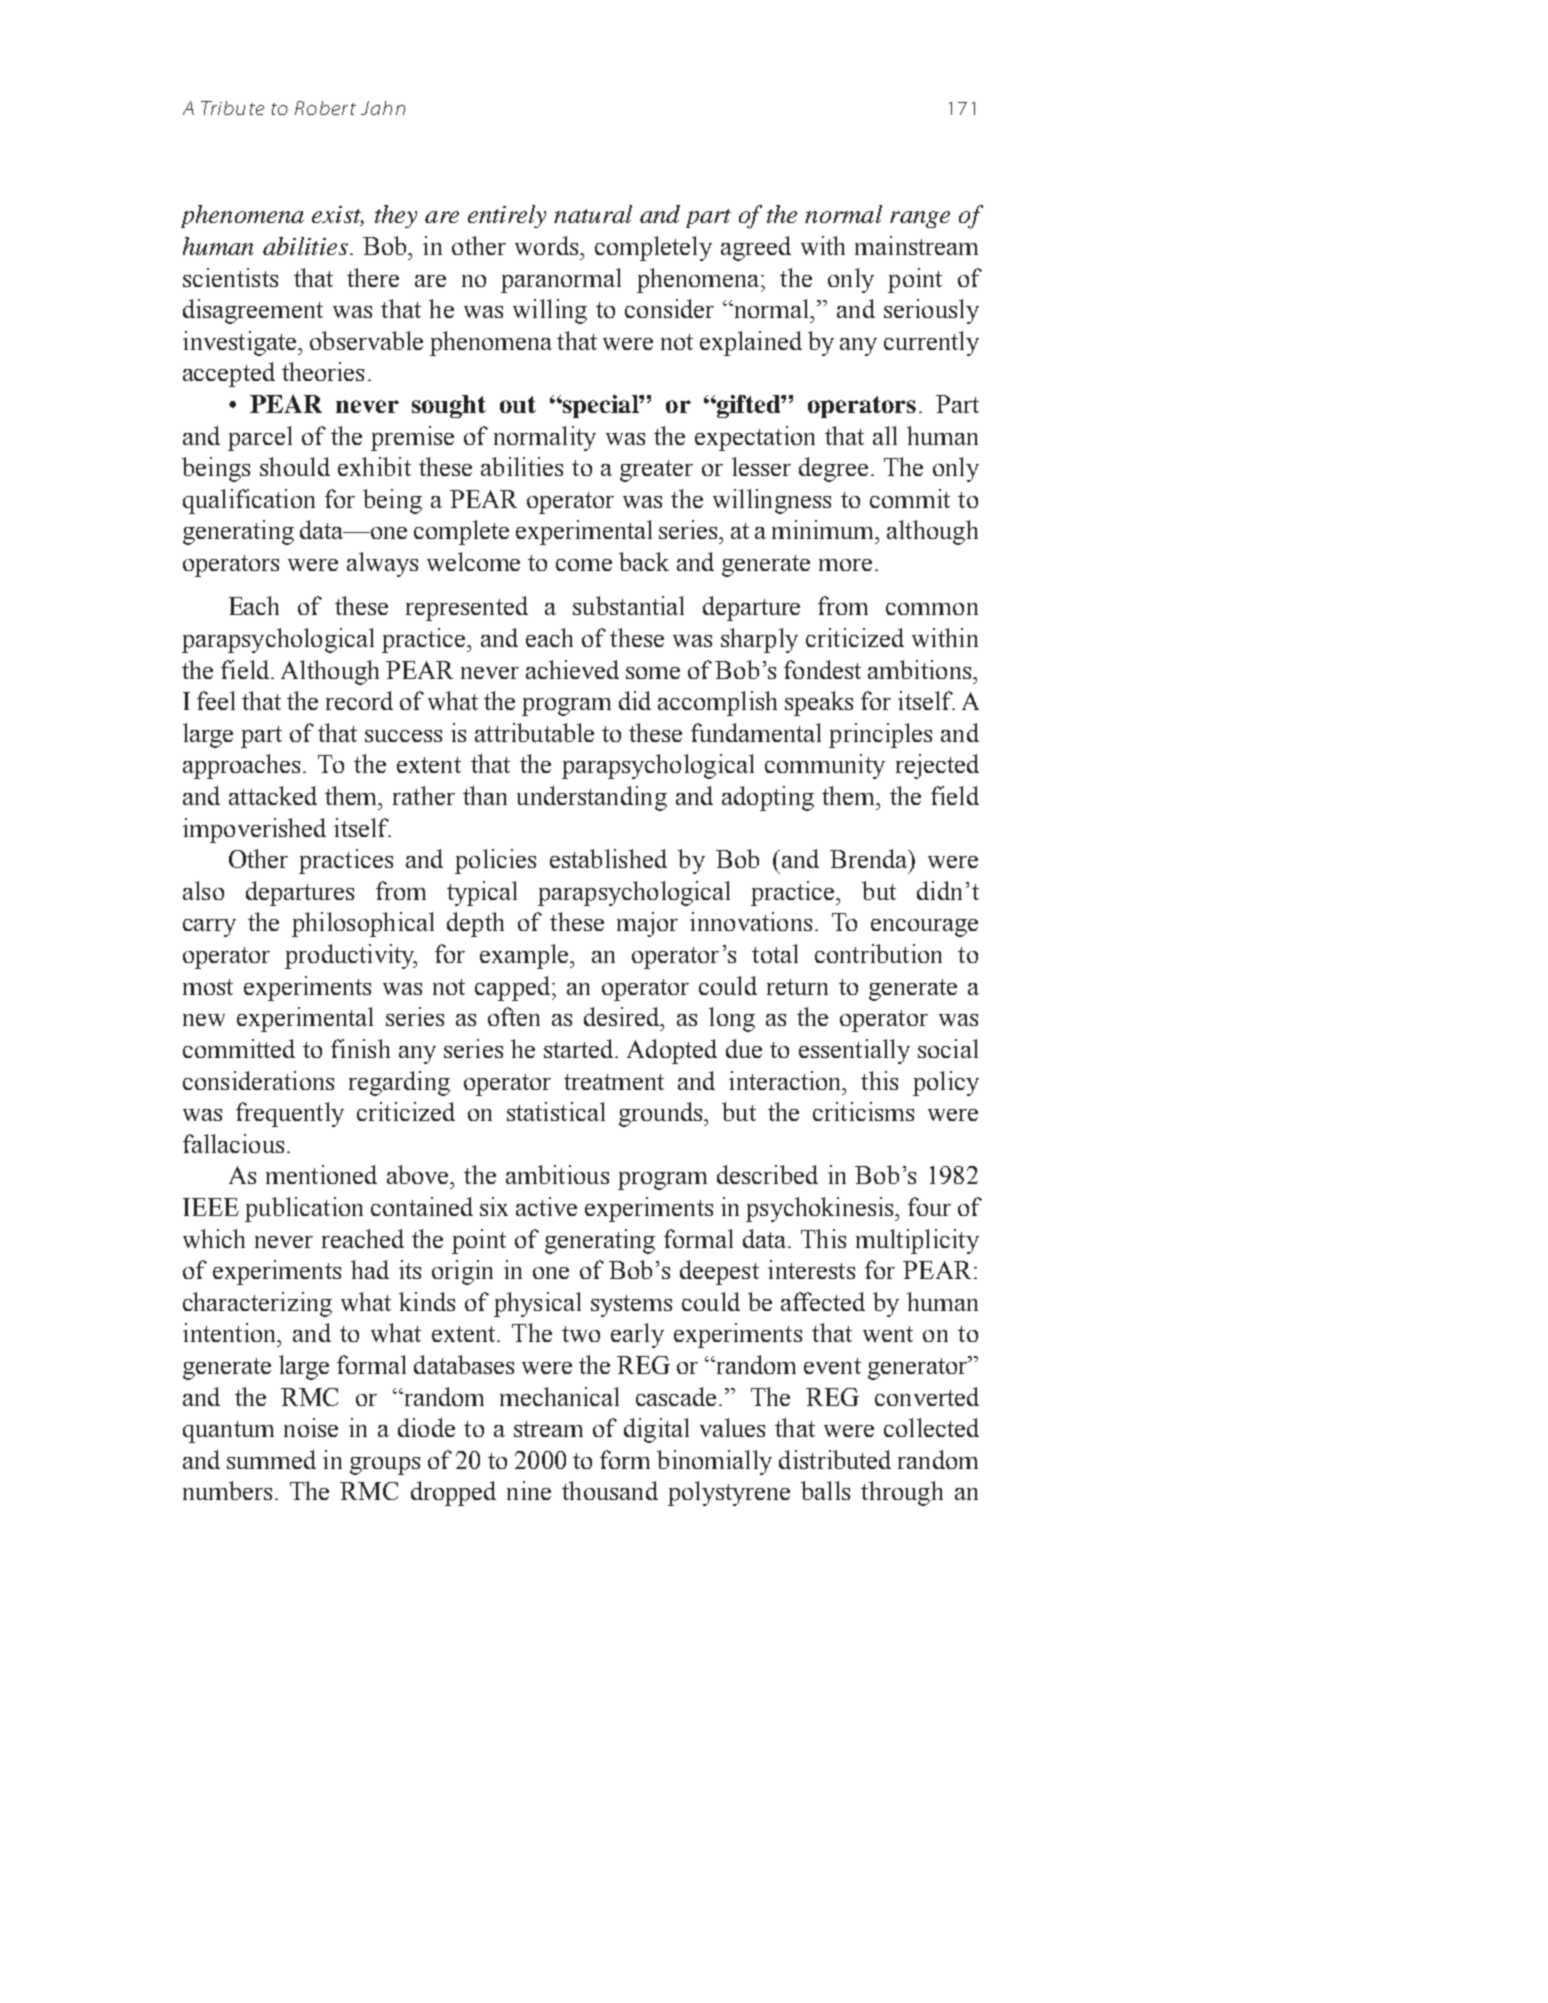 The image size is (1548, 2003). What do you see at coordinates (920, 219) in the document?
I see `range` at bounding box center [920, 219].
